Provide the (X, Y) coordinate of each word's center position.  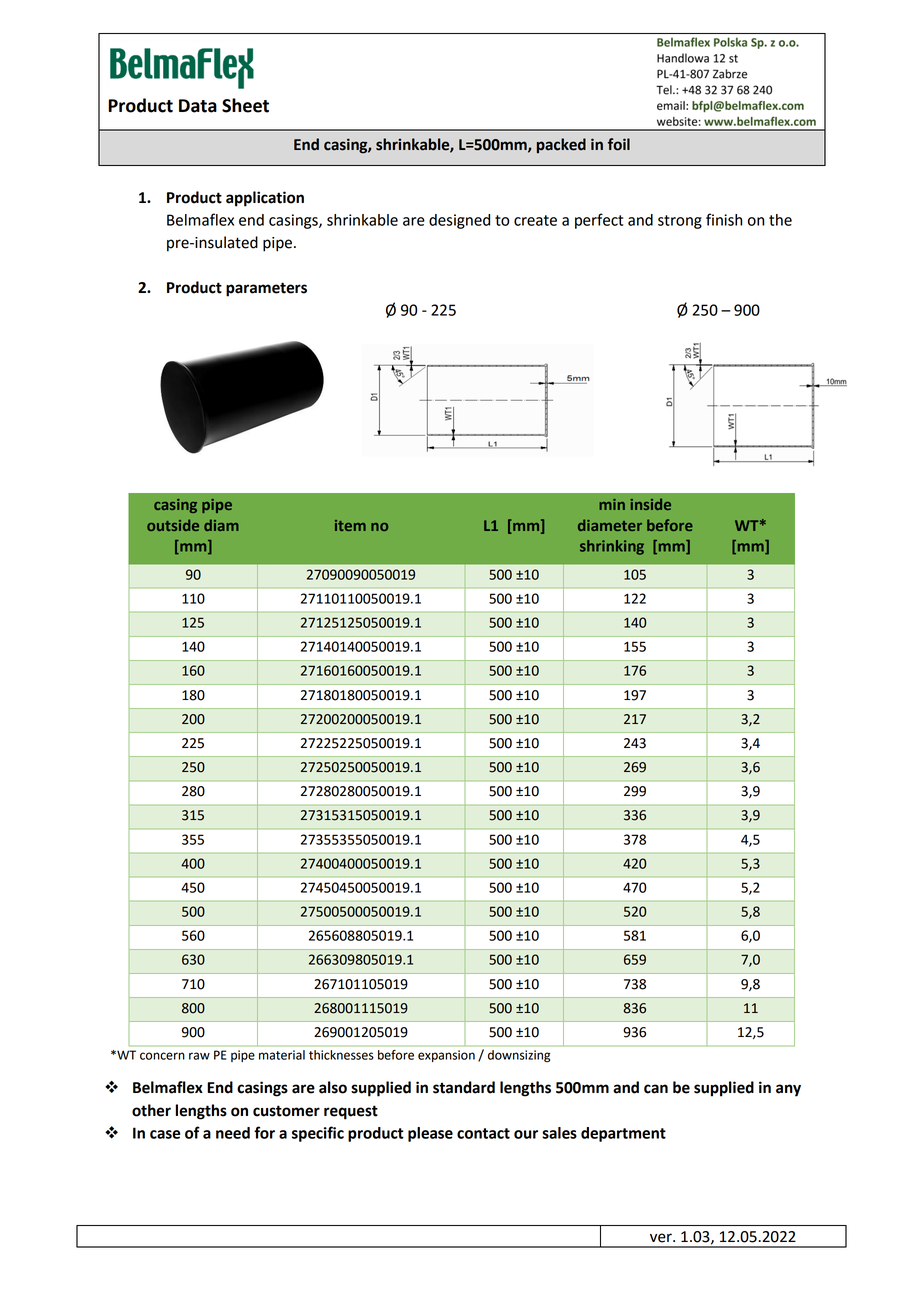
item (350, 525)
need (233, 1133)
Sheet (245, 105)
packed (561, 146)
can (656, 1089)
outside (173, 525)
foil (619, 144)
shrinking (612, 547)
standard (464, 1087)
